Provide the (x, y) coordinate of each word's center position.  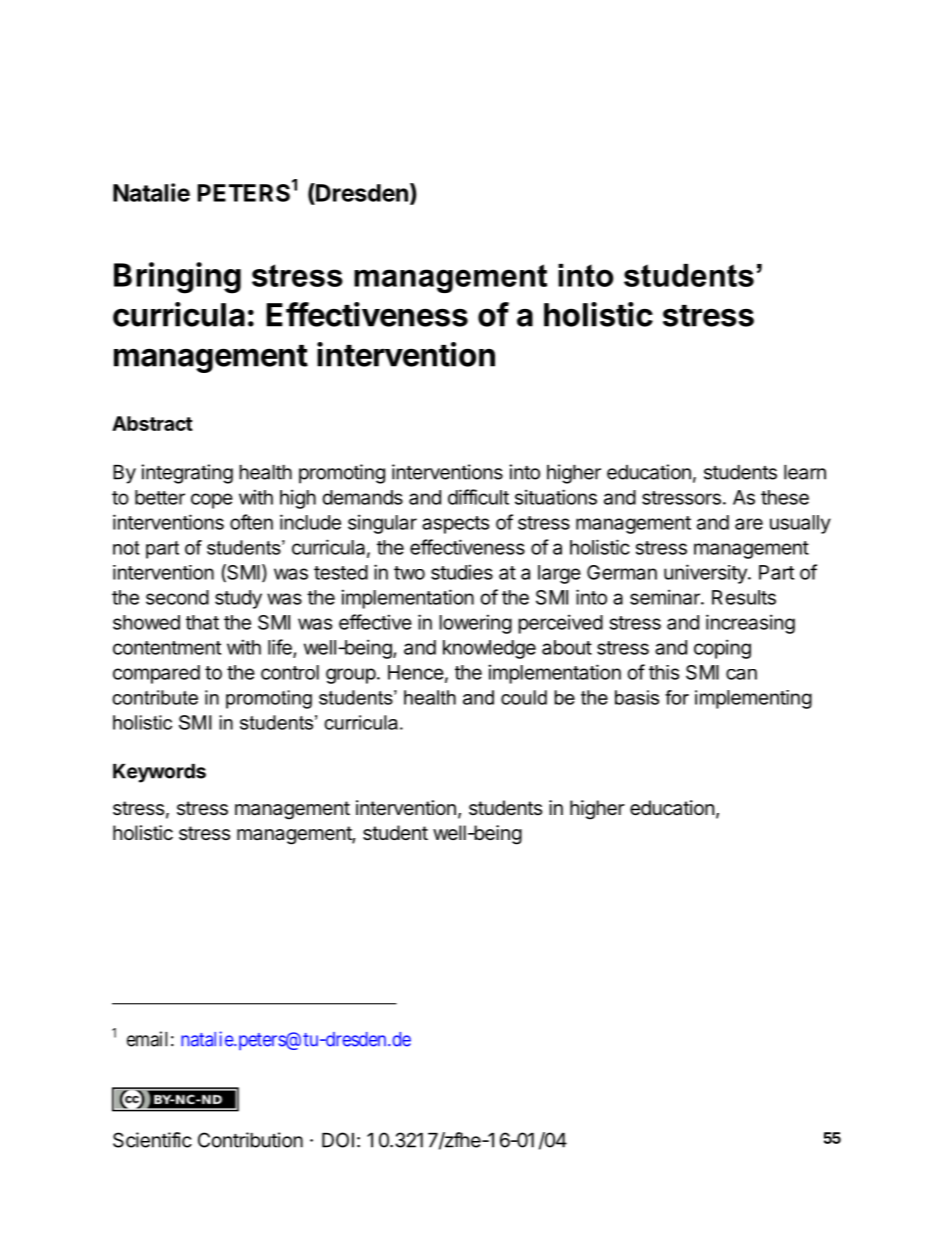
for (677, 697)
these (785, 497)
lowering (475, 624)
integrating (187, 474)
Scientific (152, 1140)
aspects (455, 525)
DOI (338, 1140)
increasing (750, 624)
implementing (753, 699)
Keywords (159, 773)
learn (805, 472)
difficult (478, 497)
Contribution (250, 1140)
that (202, 622)
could (524, 697)
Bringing (177, 278)
